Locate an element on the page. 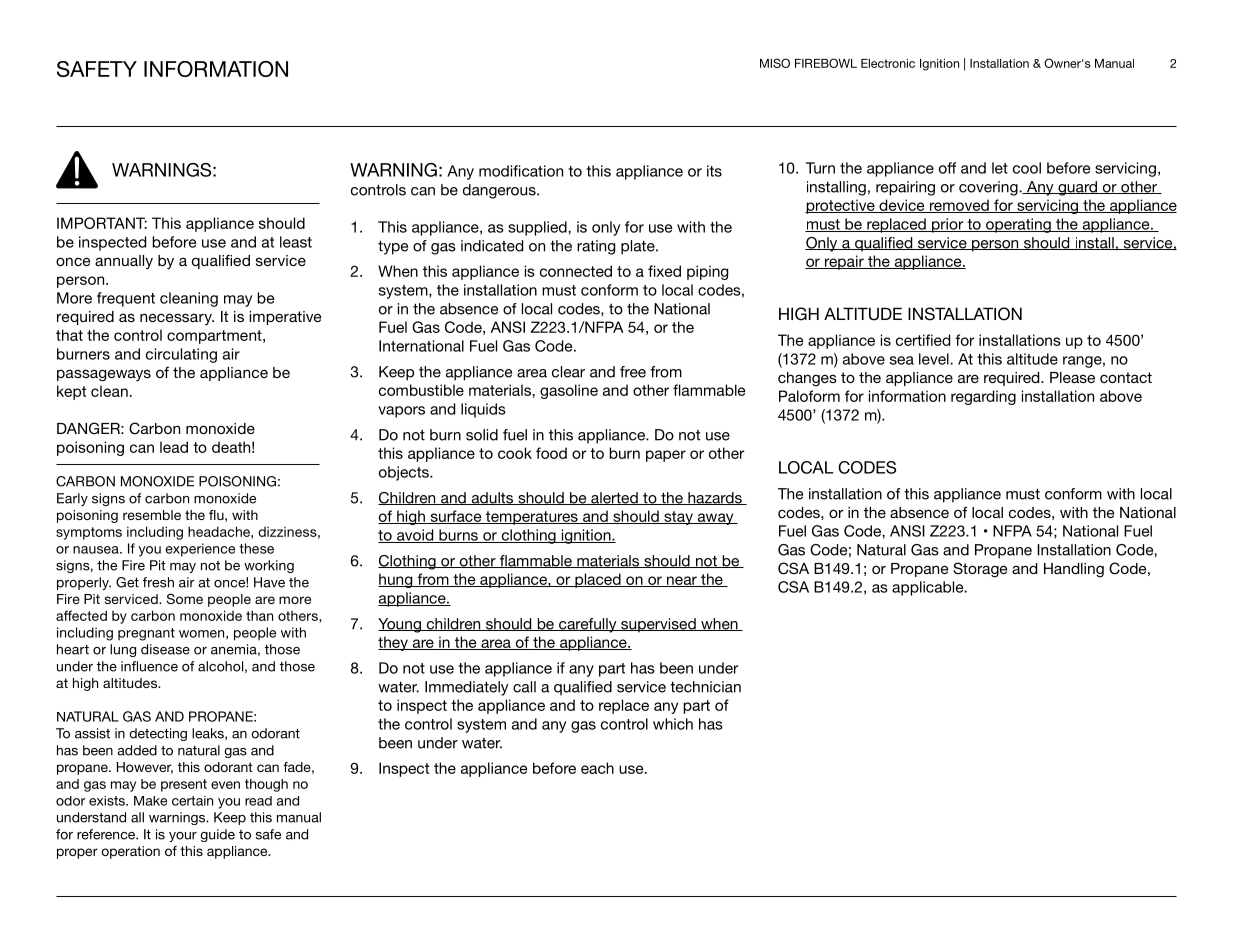  Electronic is located at coordinates (888, 63).
